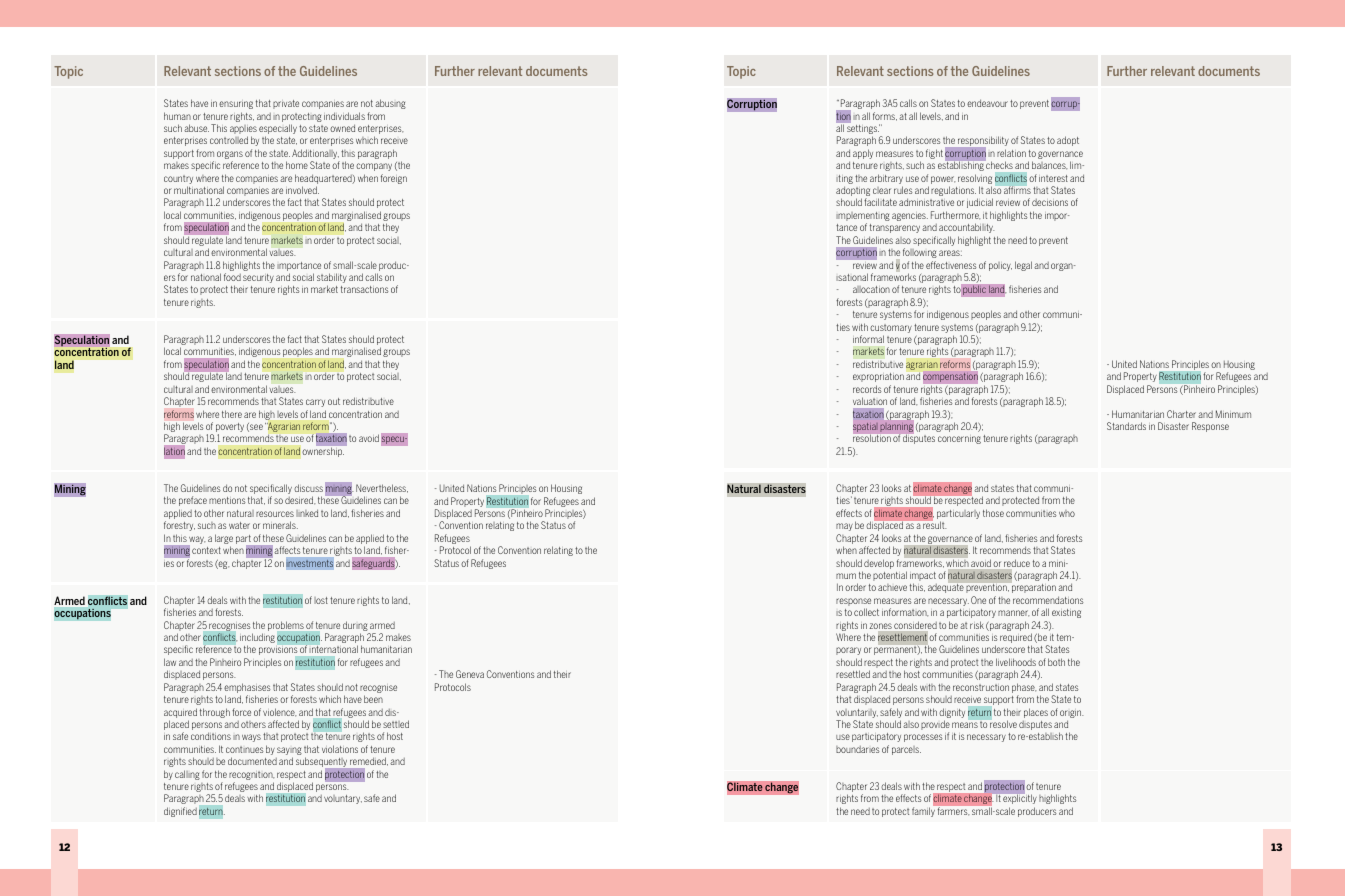 The width and height of the page is (1345, 896). Describe the element at coordinates (1023, 266) in the page. I see `legal` at that location.
